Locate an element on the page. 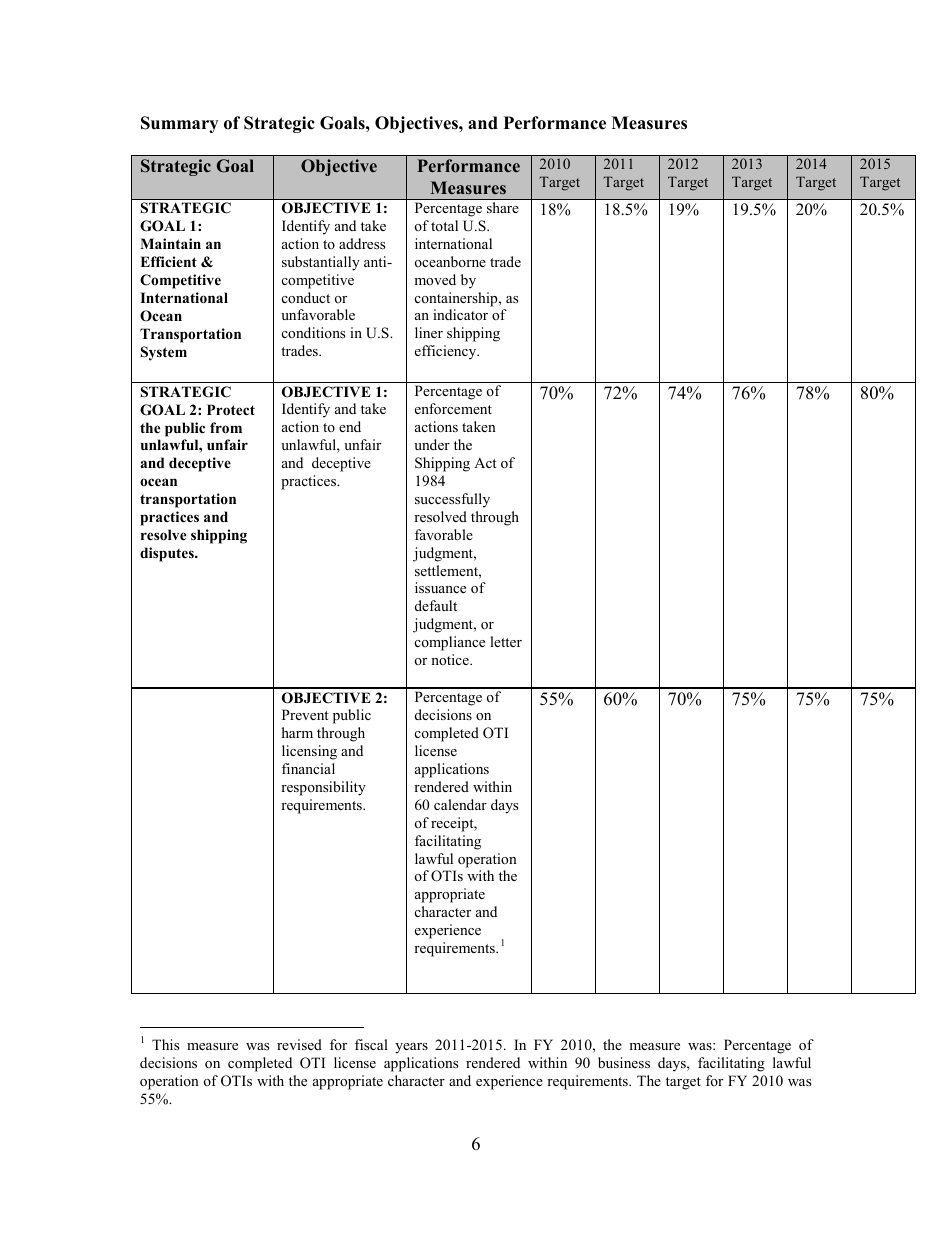  years is located at coordinates (411, 1048).
